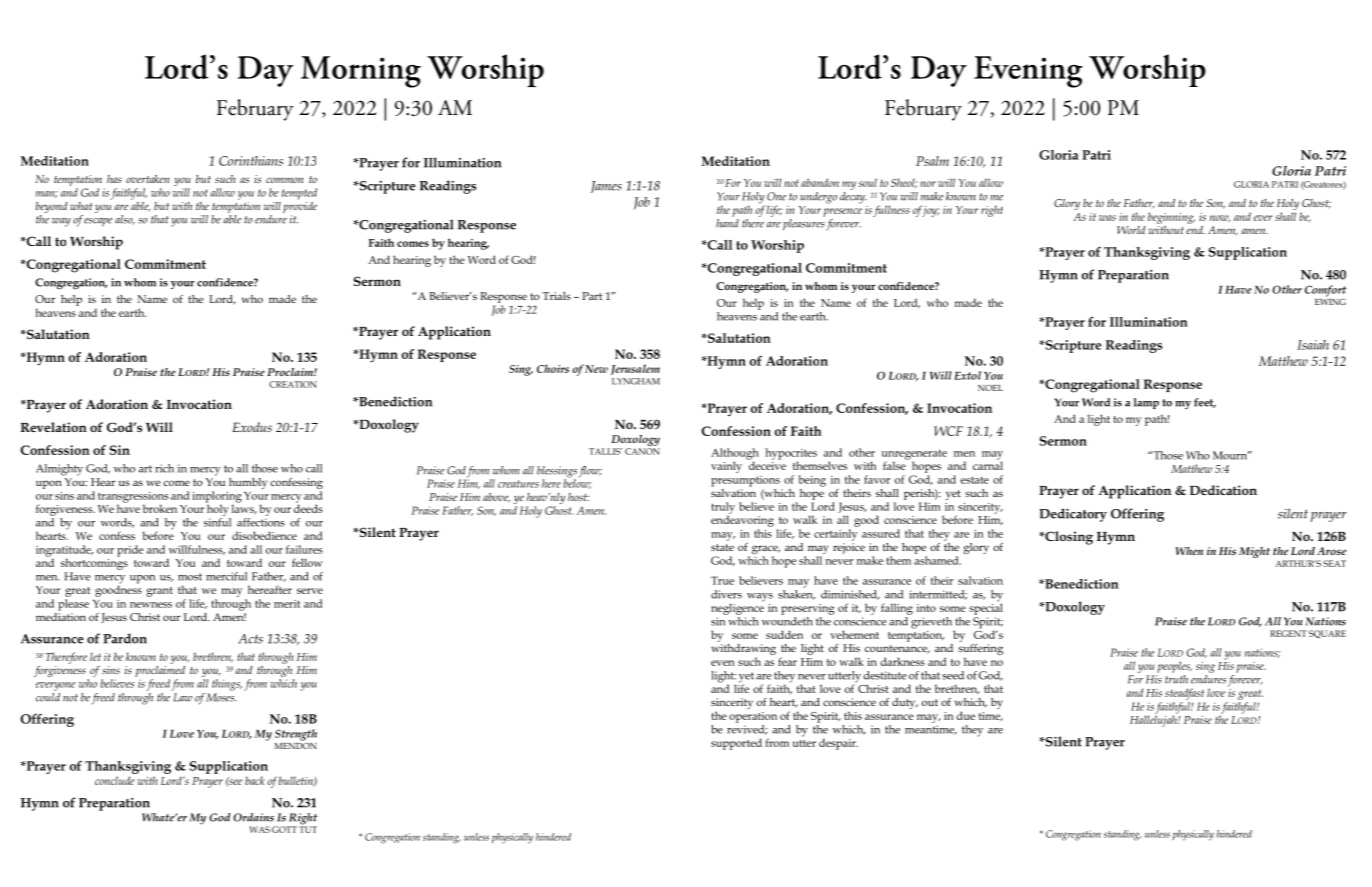 The height and width of the screenshot is (887, 1372). What do you see at coordinates (1223, 490) in the screenshot?
I see `Dedication` at bounding box center [1223, 490].
